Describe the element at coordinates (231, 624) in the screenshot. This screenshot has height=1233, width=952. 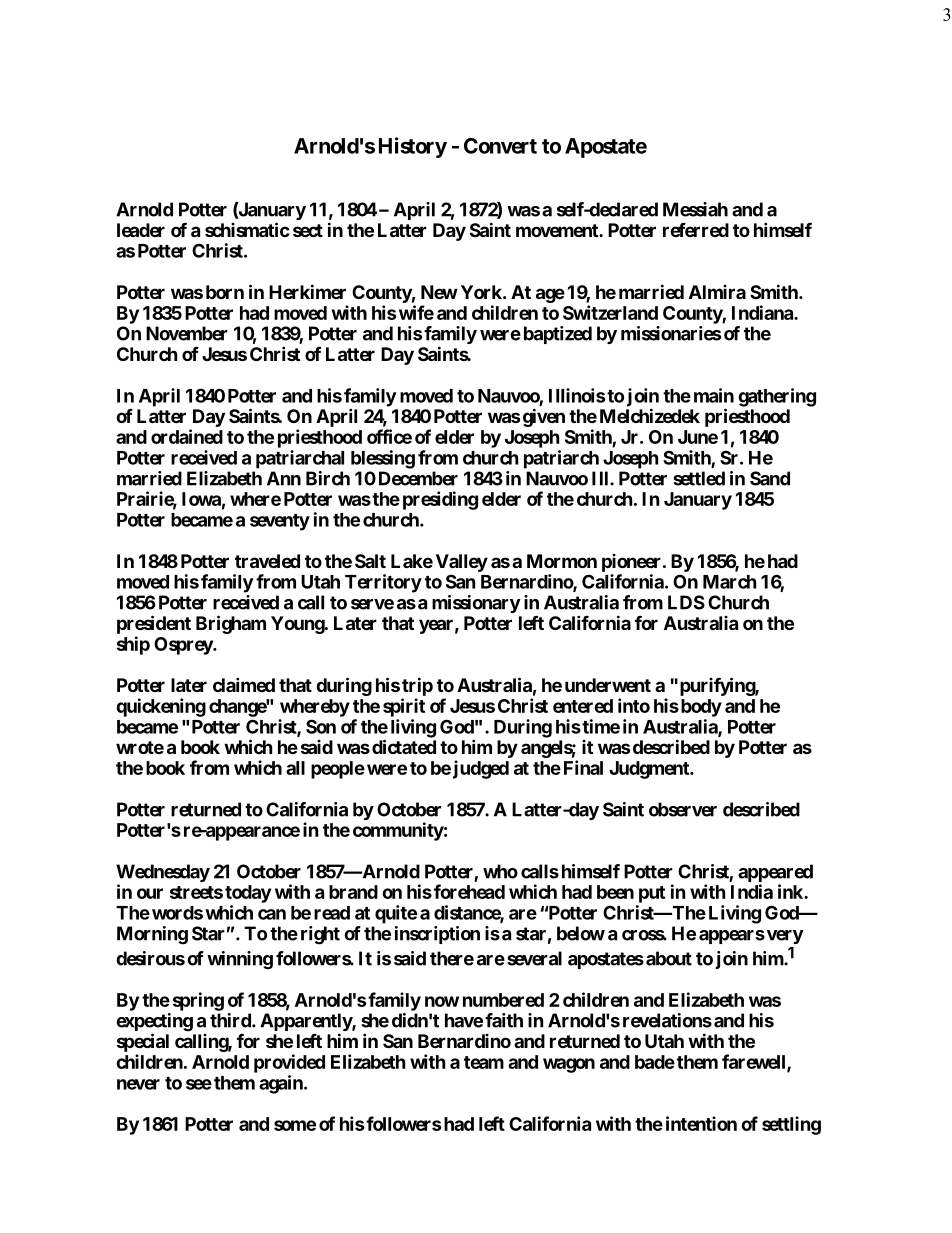
I see `Brigham` at that location.
